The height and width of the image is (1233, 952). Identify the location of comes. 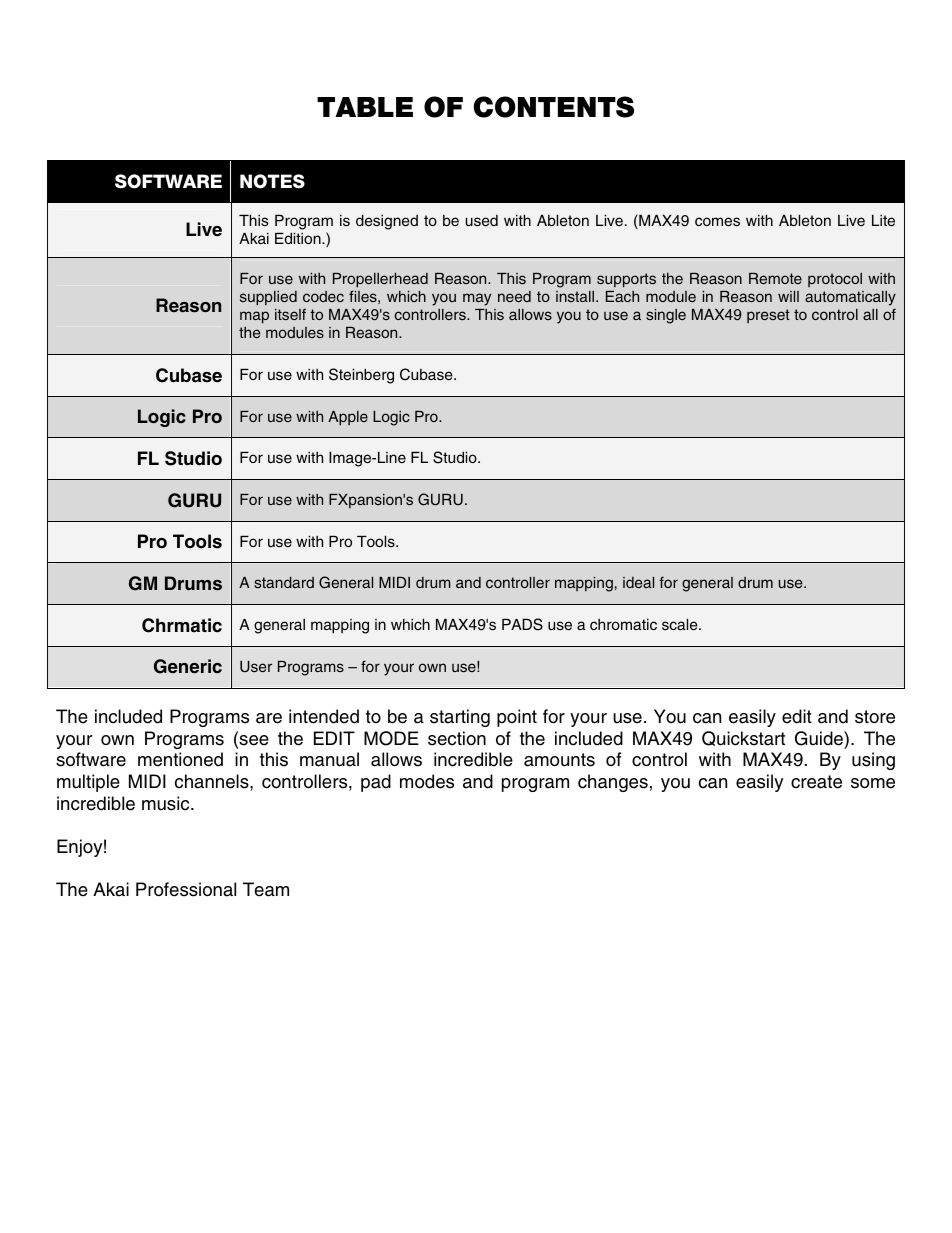
(717, 222).
